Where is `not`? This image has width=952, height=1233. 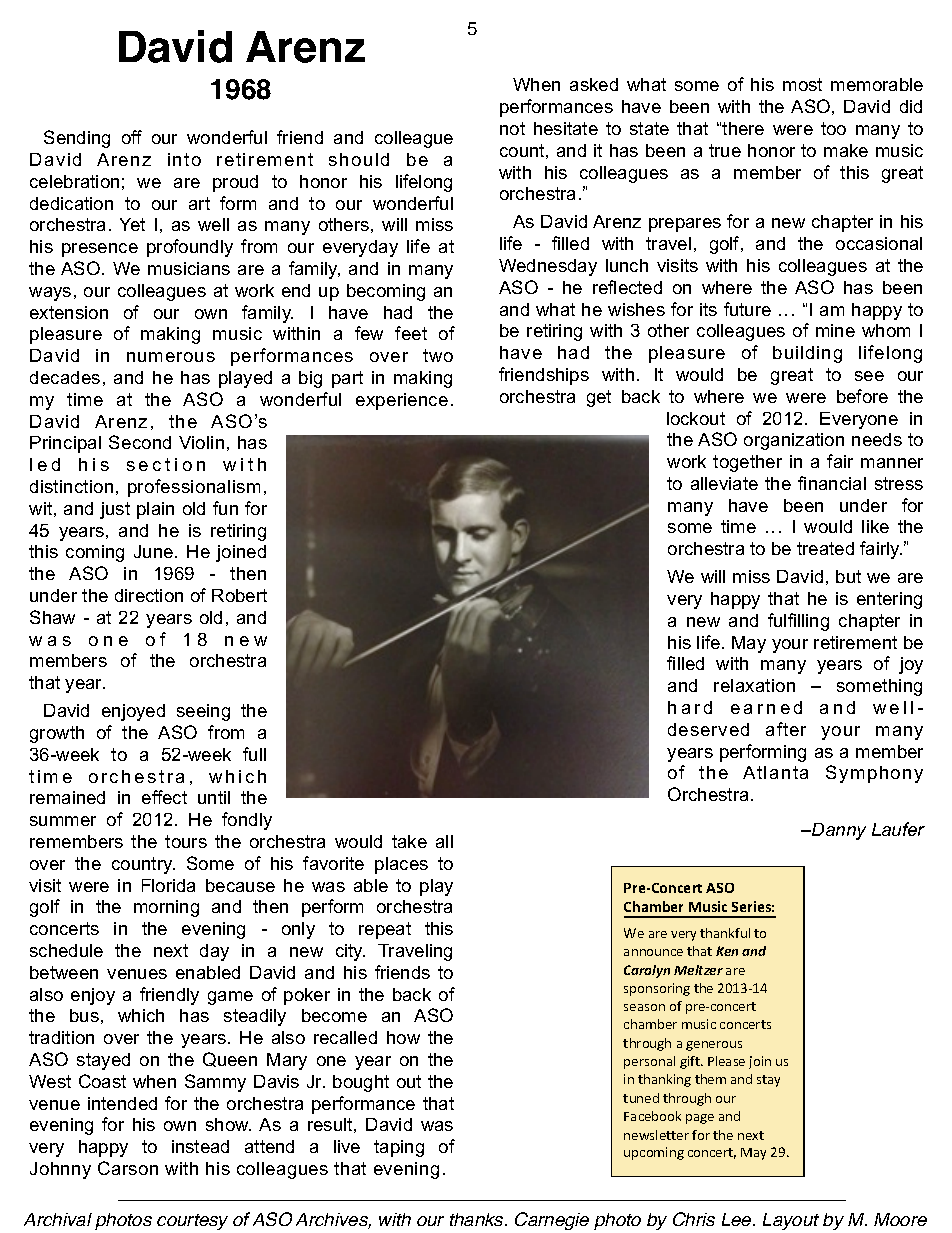 not is located at coordinates (512, 128).
